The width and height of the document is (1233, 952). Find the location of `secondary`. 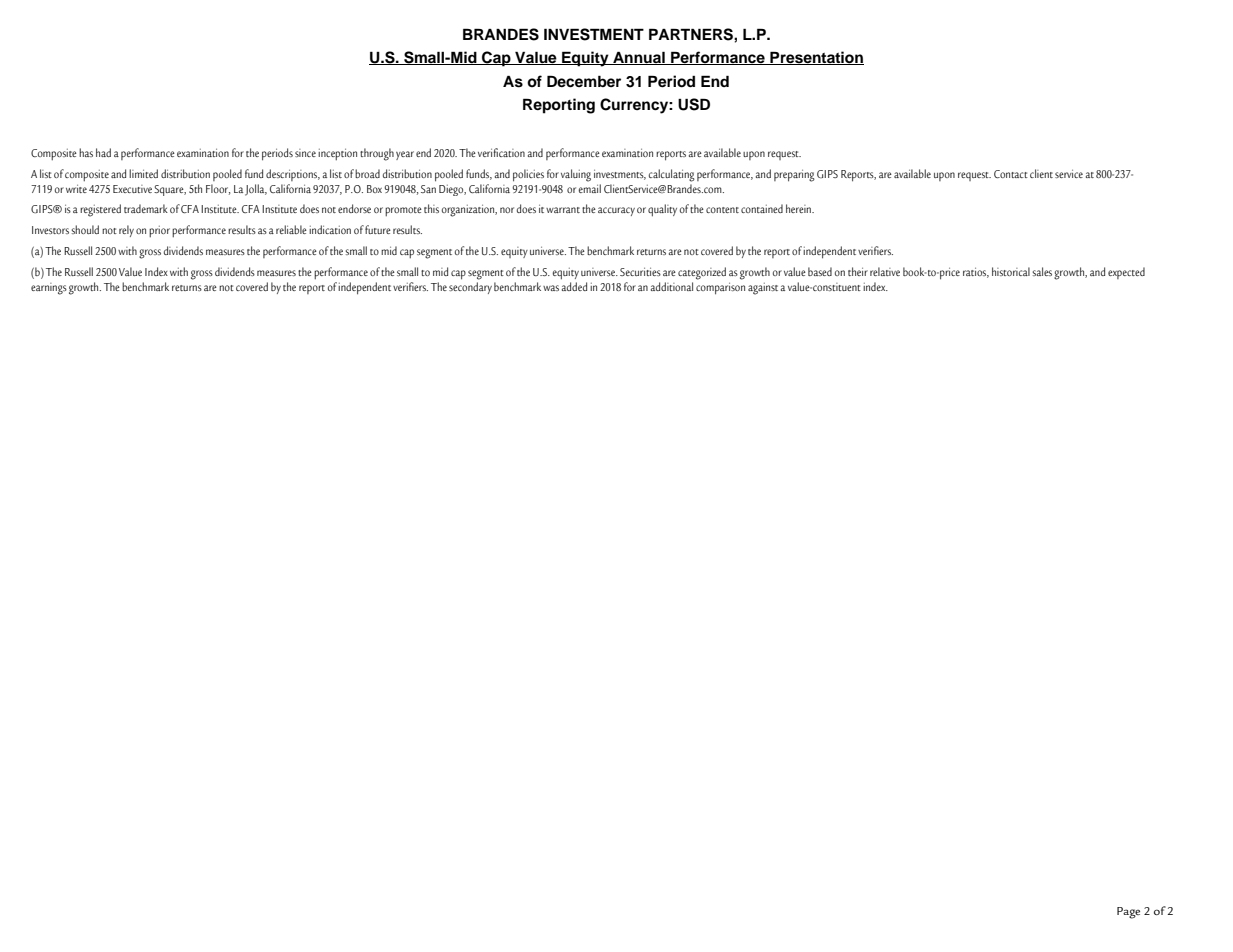

secondary is located at coordinates (470, 288).
